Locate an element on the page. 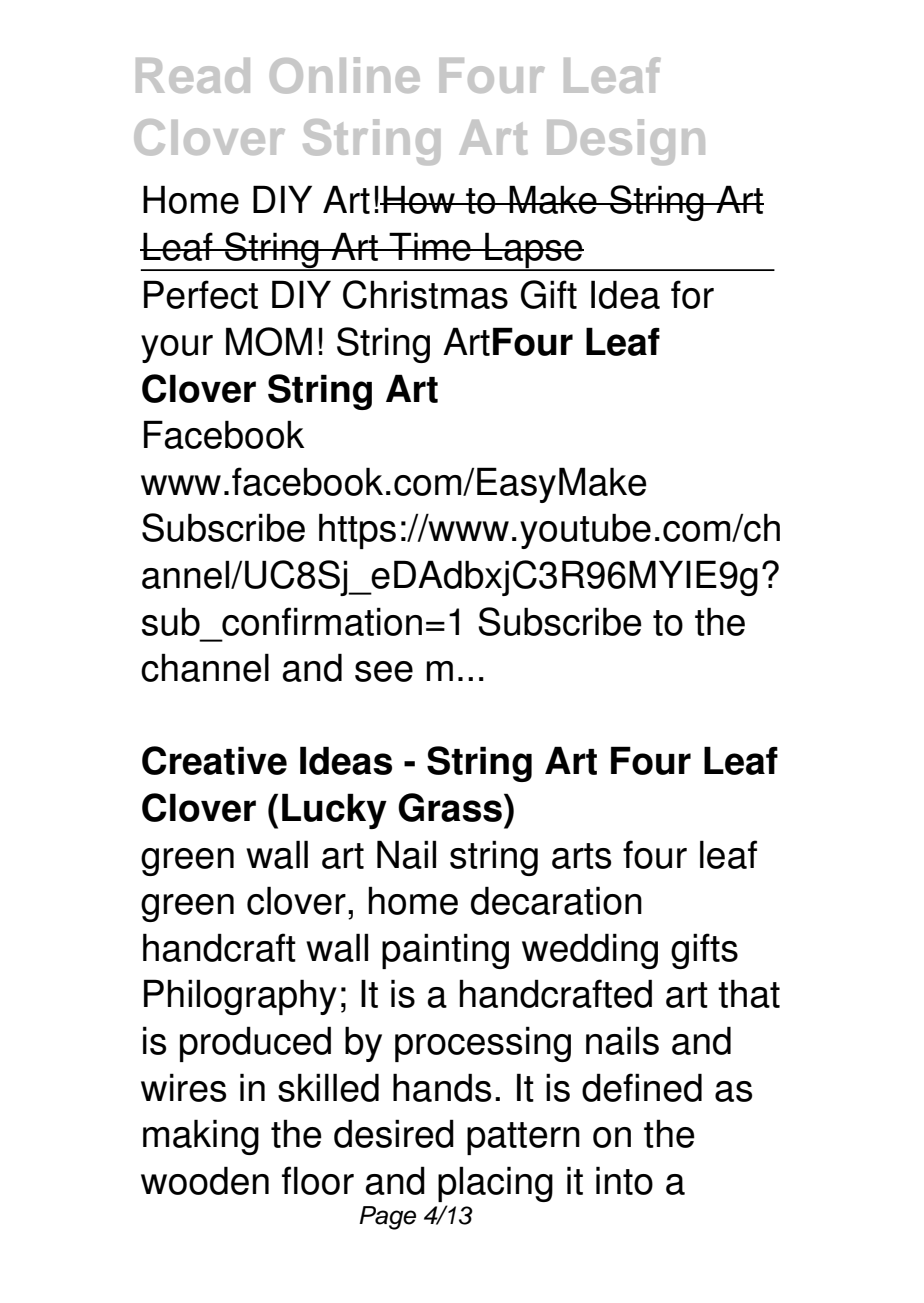 This image has height=1303, width=924. Read is located at coordinates (193, 75).
